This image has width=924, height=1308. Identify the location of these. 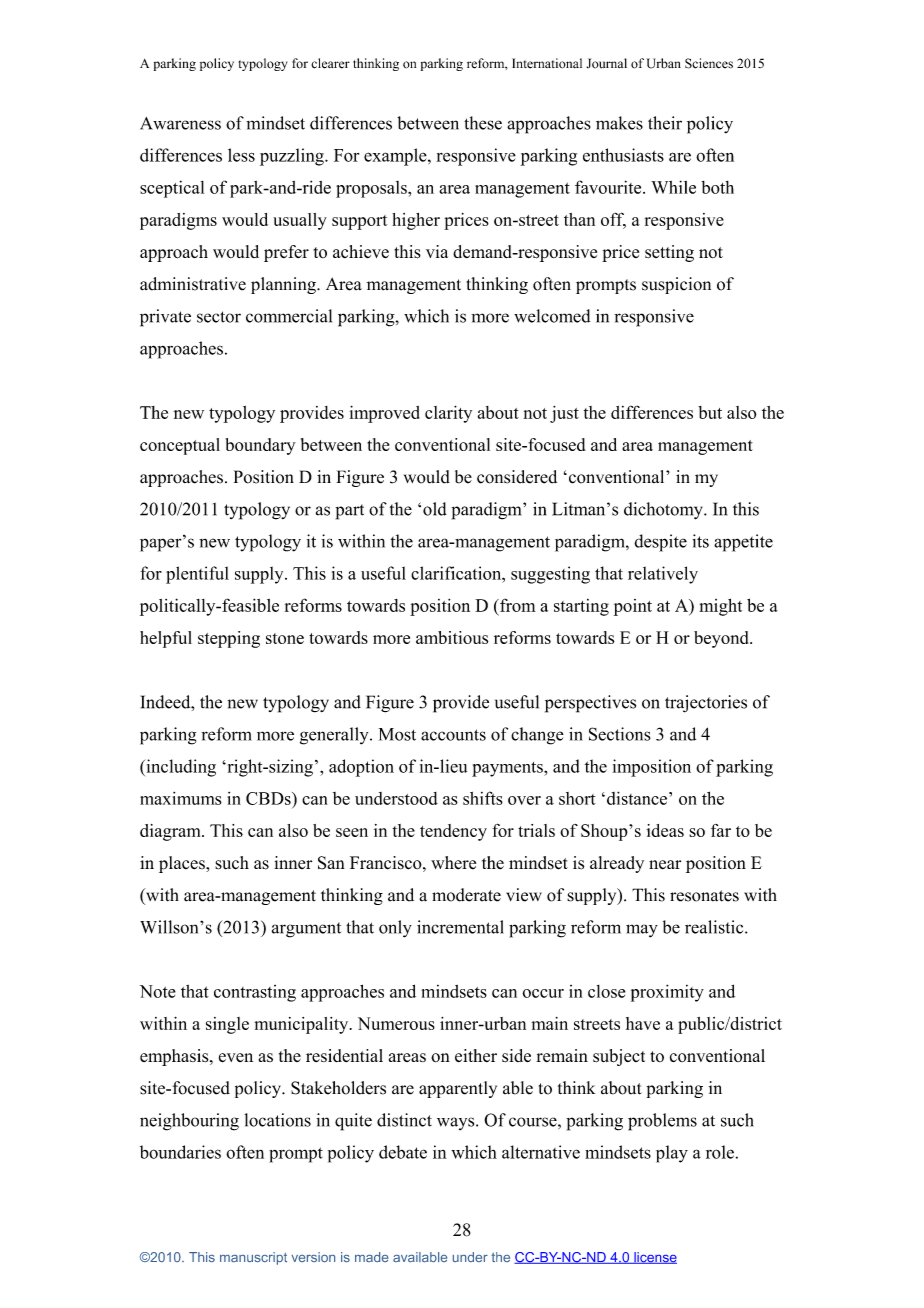
(483, 123).
